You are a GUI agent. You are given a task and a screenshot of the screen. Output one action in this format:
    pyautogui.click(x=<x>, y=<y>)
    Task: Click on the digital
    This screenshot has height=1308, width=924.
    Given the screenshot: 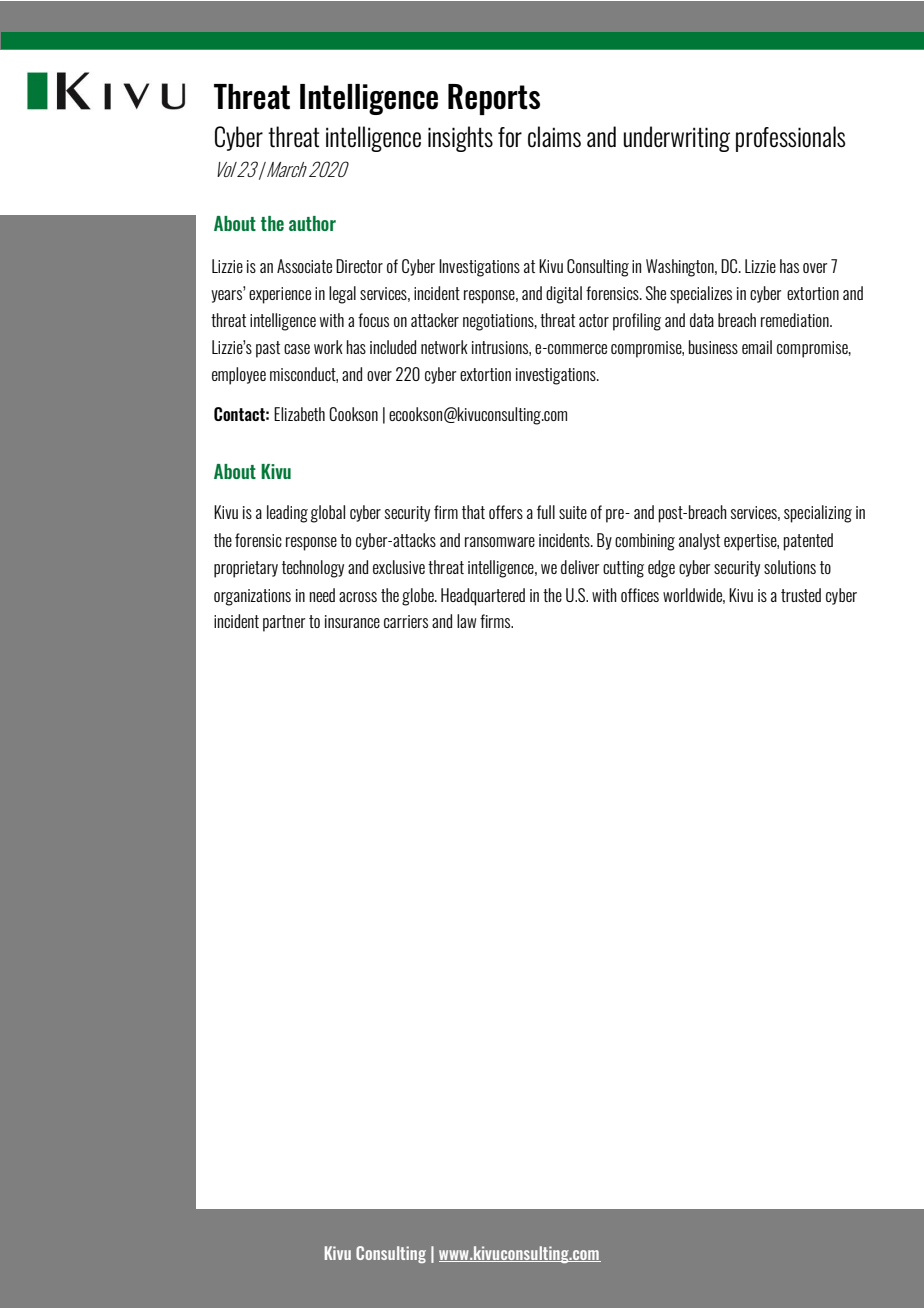 What is the action you would take?
    pyautogui.click(x=564, y=295)
